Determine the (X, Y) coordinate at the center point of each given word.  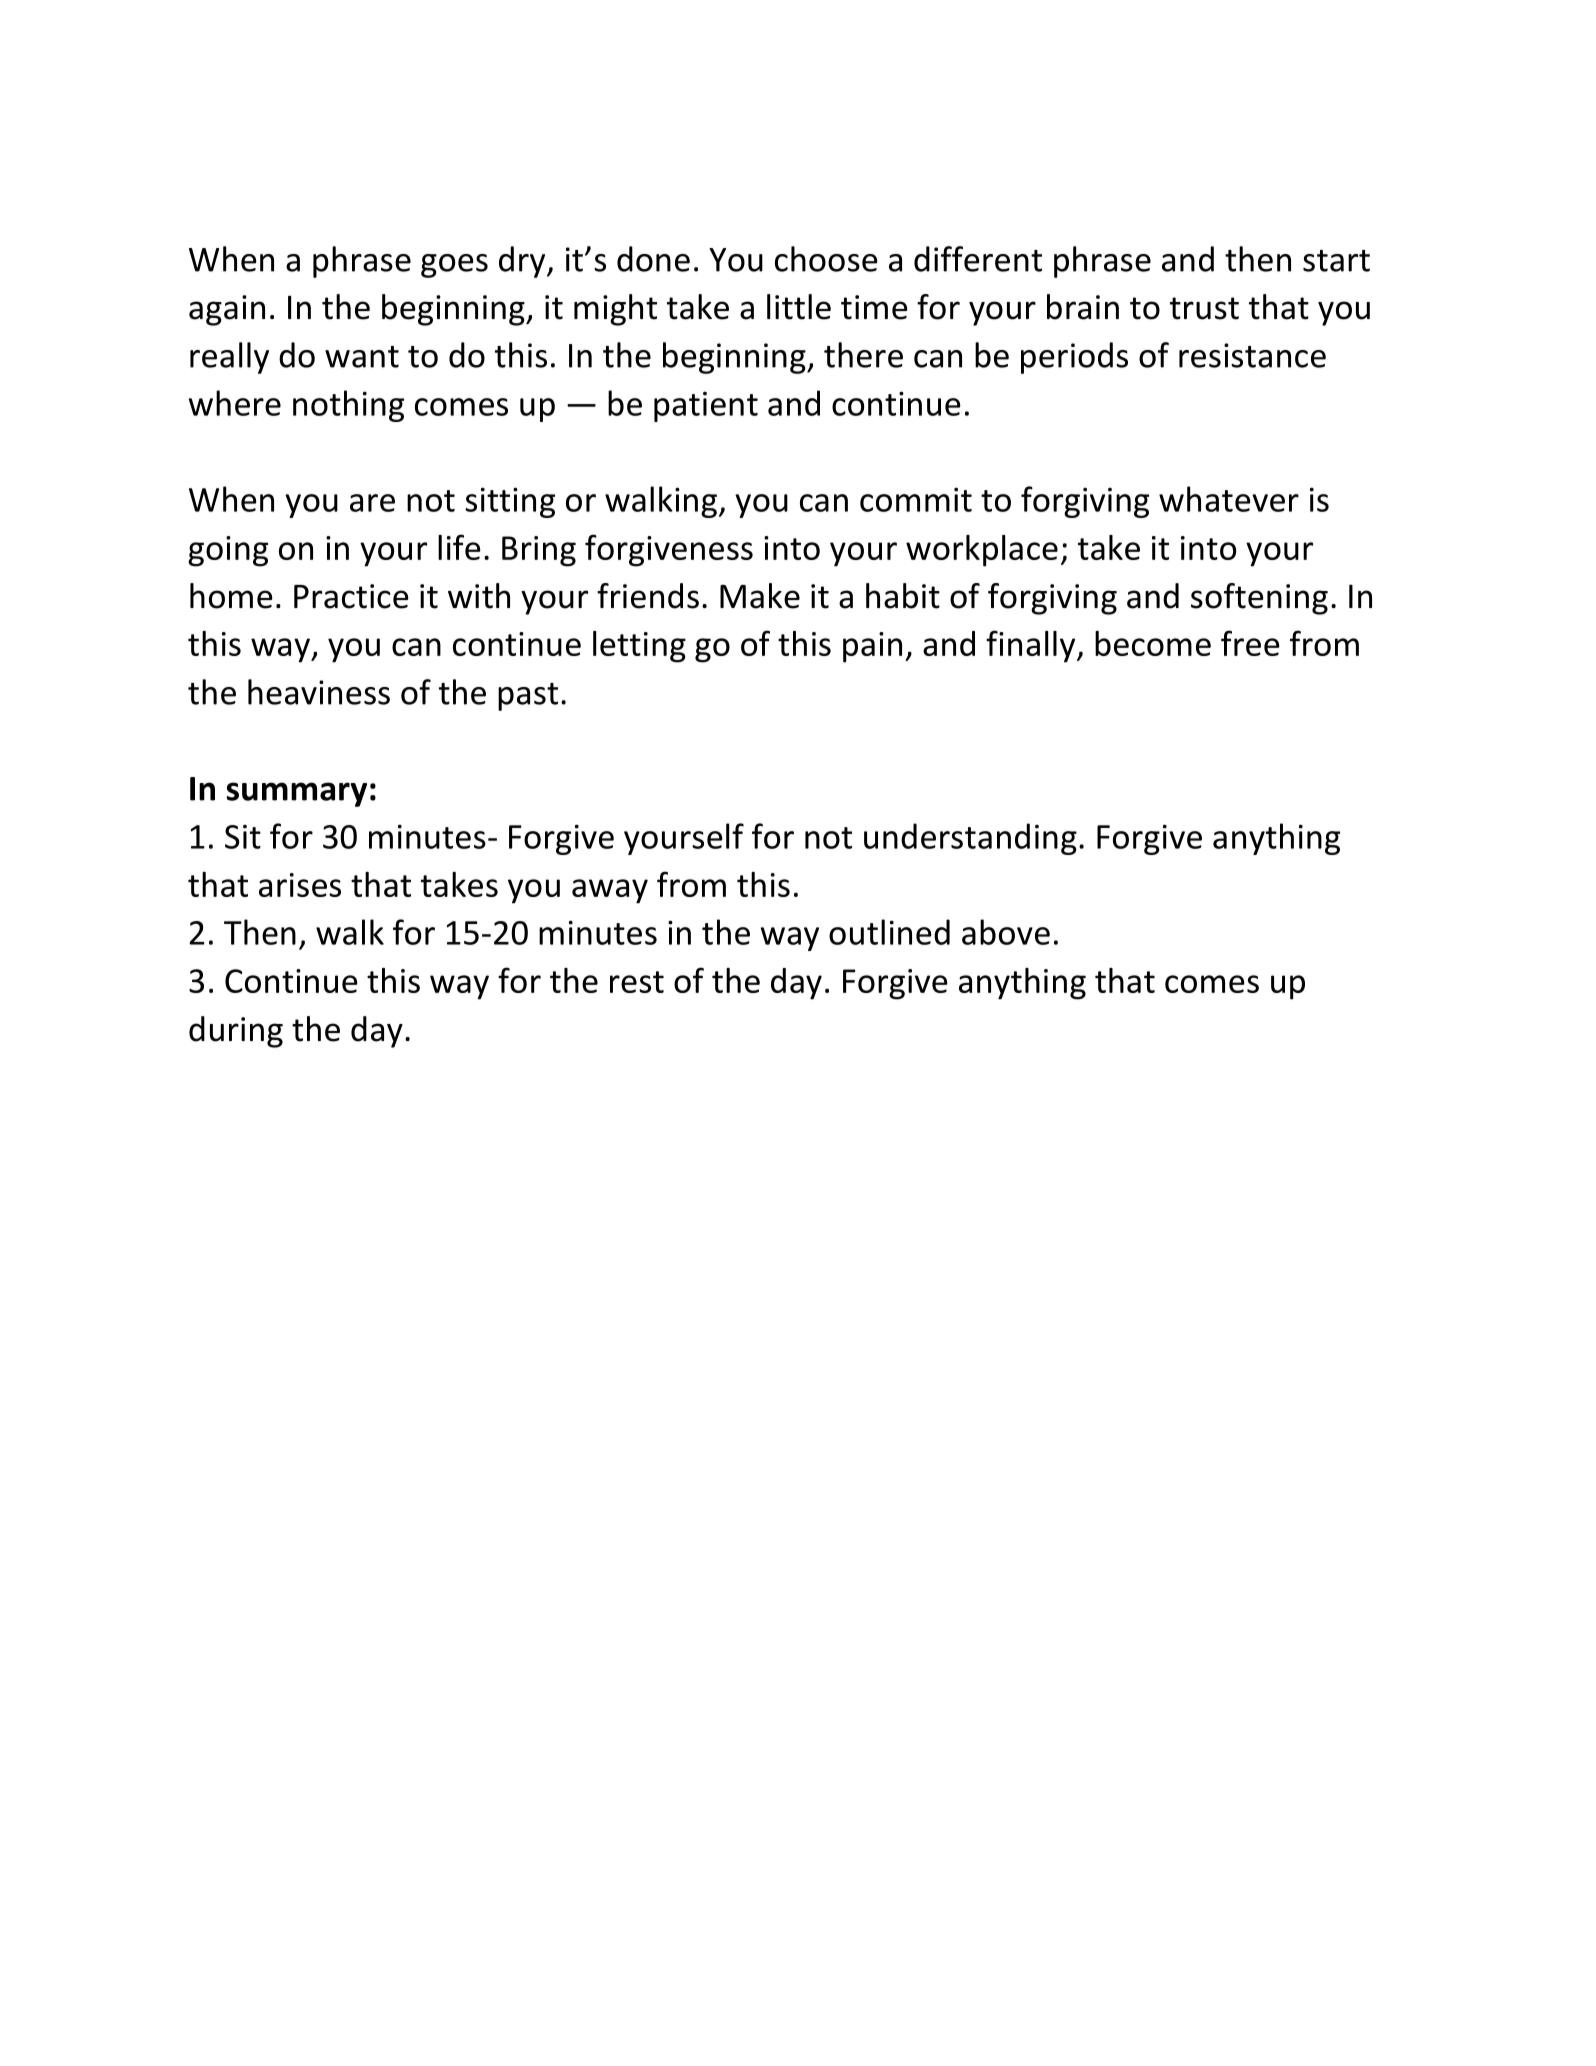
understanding (970, 839)
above (1006, 932)
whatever (1229, 499)
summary (297, 794)
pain (872, 647)
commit (916, 499)
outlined (889, 932)
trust (1204, 308)
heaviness (319, 692)
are (372, 503)
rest (637, 982)
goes (454, 266)
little (799, 307)
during (236, 1032)
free (1250, 643)
